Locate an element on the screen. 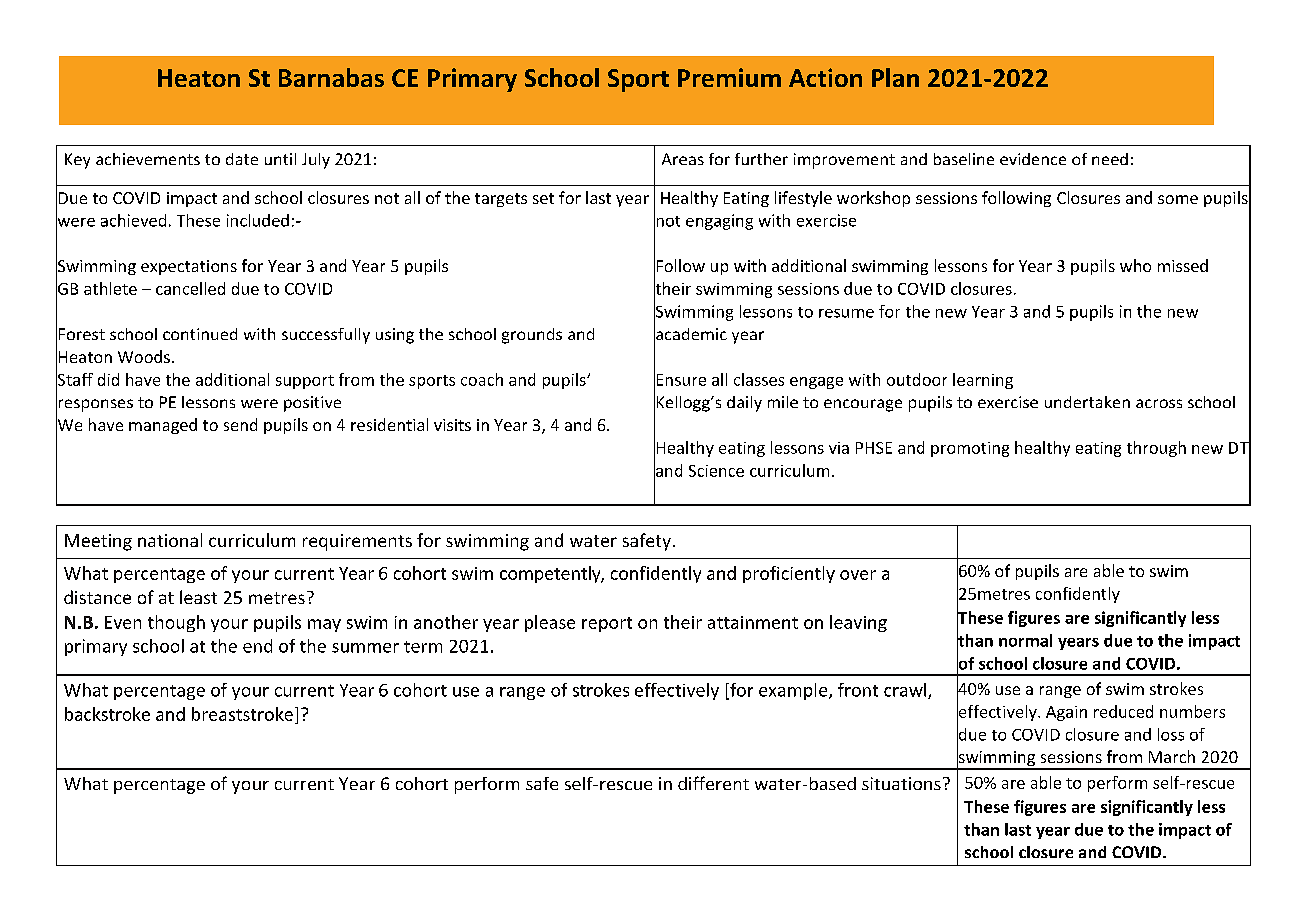 The height and width of the screenshot is (924, 1307). grounds is located at coordinates (532, 336).
